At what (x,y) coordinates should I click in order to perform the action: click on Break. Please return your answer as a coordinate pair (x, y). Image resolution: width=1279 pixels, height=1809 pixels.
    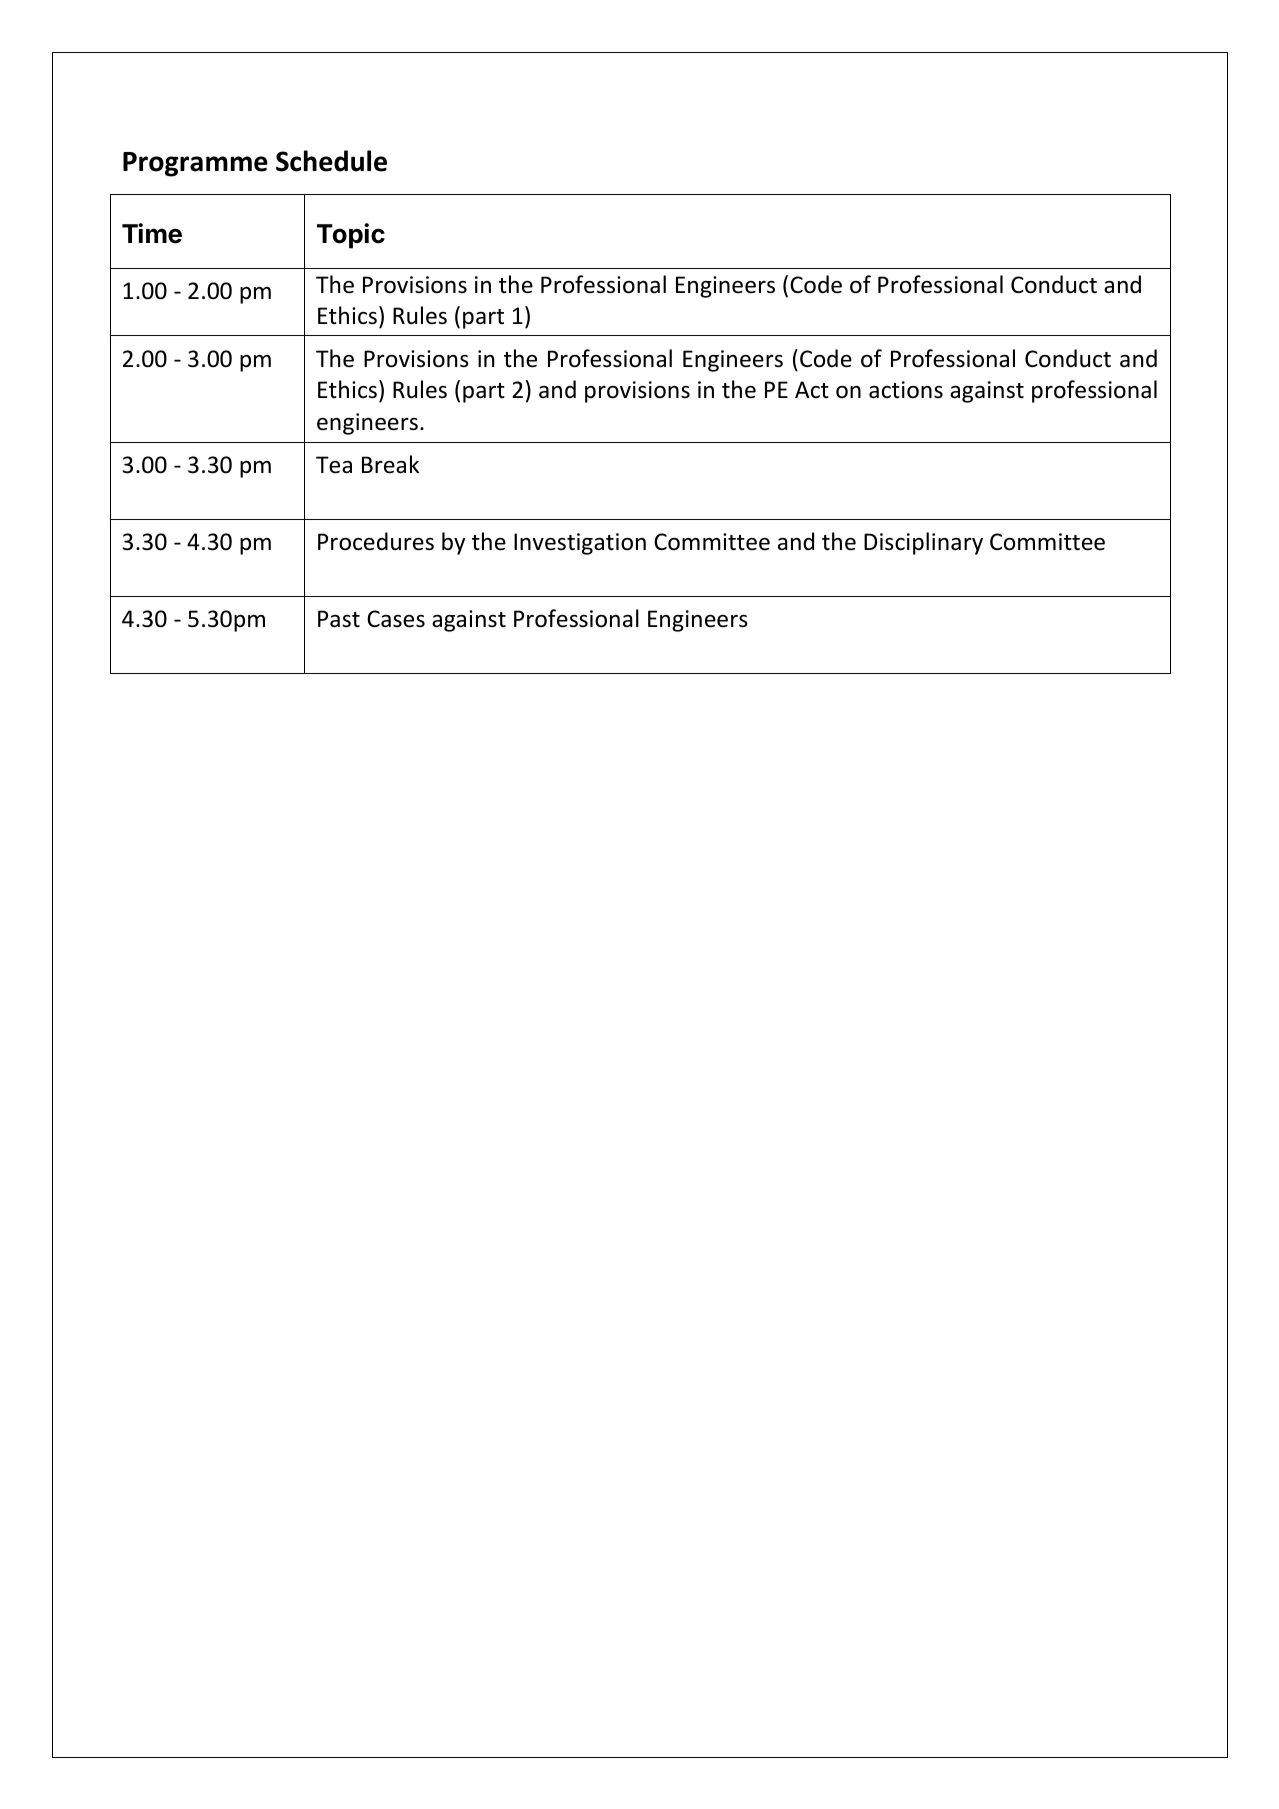
    Looking at the image, I should click on (390, 464).
